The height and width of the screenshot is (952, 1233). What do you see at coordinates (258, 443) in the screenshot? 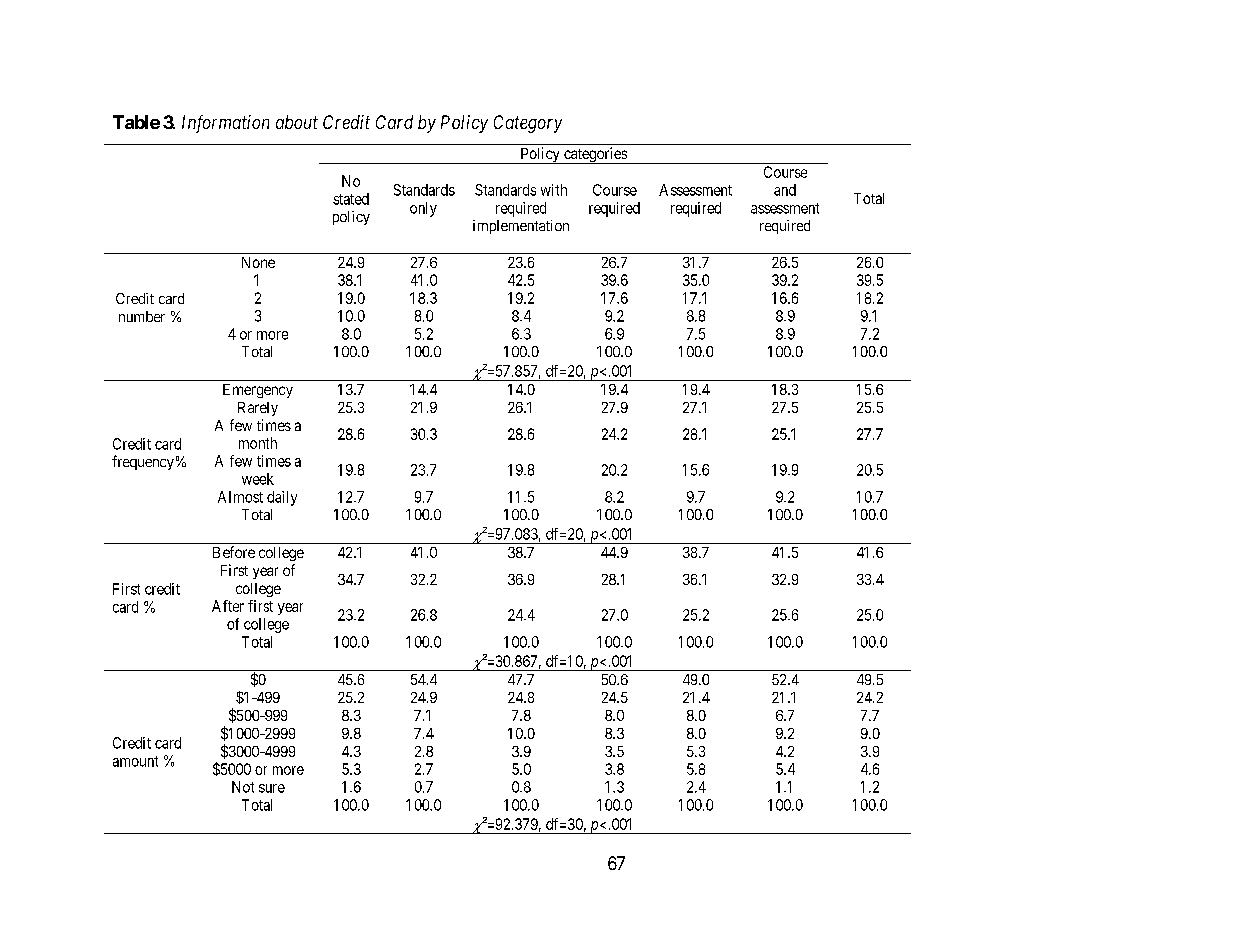
I see `month` at bounding box center [258, 443].
